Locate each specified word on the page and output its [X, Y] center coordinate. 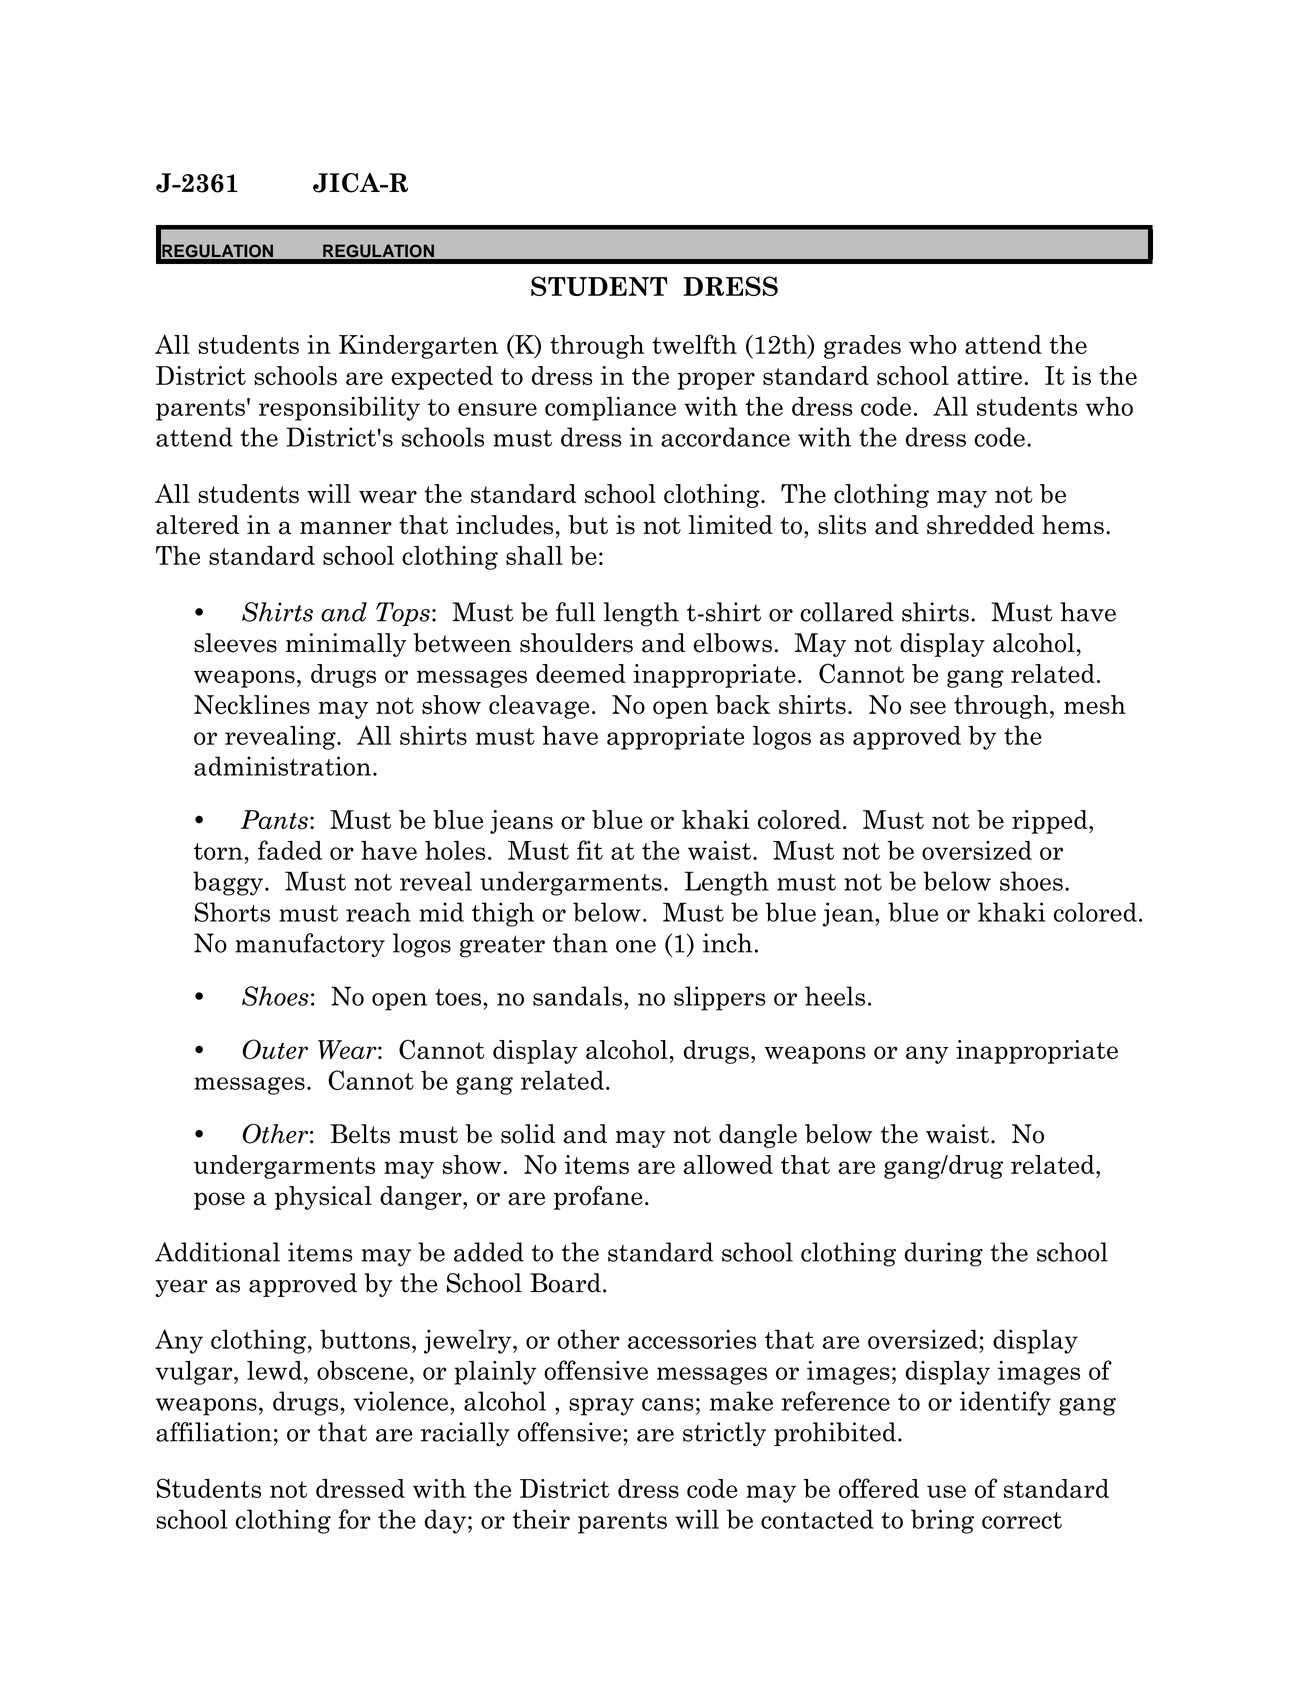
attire [989, 375]
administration [282, 766]
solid [528, 1134]
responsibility [339, 408]
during [943, 1254]
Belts [360, 1134]
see [928, 708]
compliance [610, 408]
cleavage [539, 707]
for [354, 1519]
